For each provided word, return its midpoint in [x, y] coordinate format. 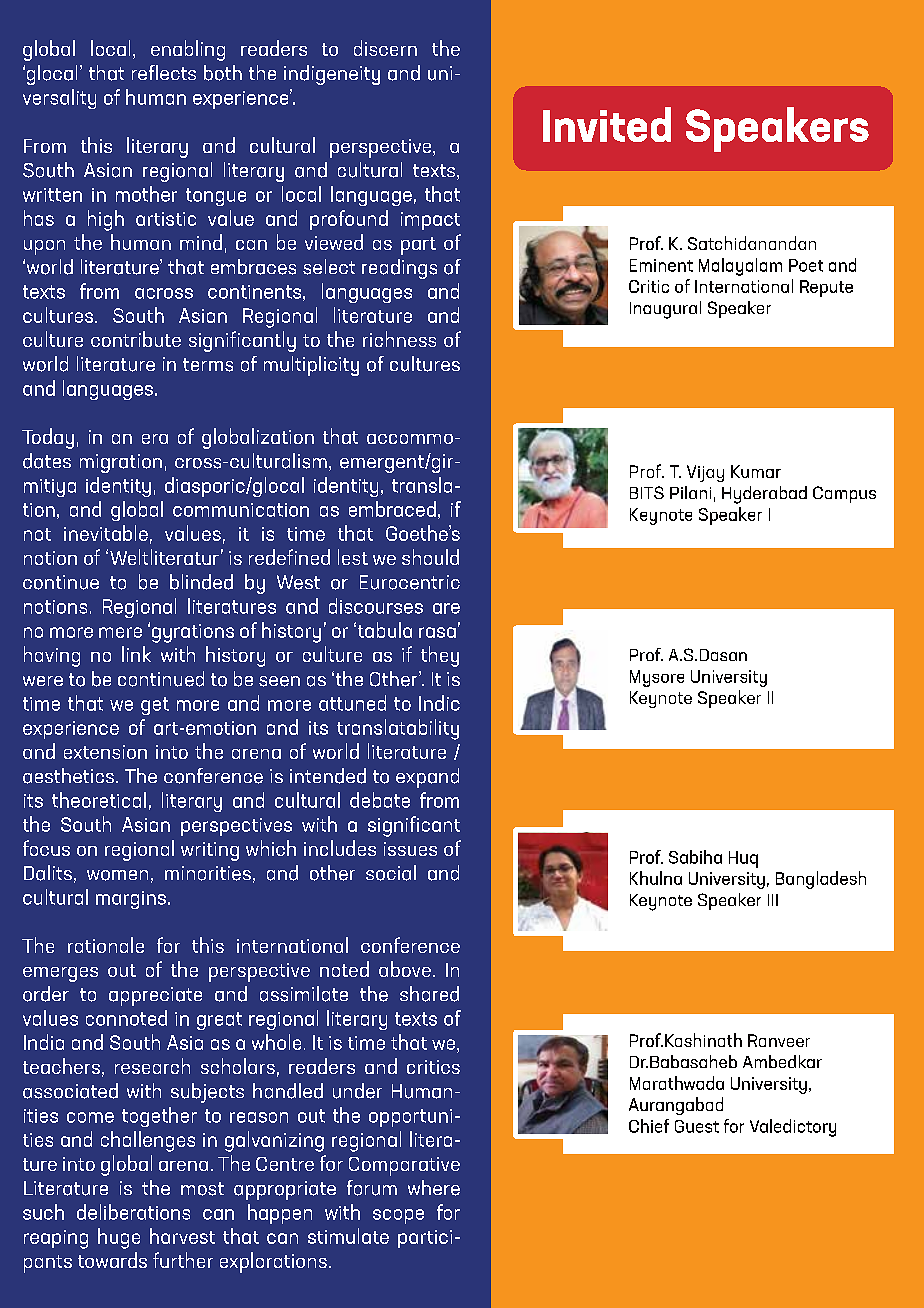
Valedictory [793, 1128]
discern [385, 48]
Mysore [657, 678]
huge [119, 1238]
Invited [607, 124]
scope [398, 1216]
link [136, 654]
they [440, 656]
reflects [164, 72]
